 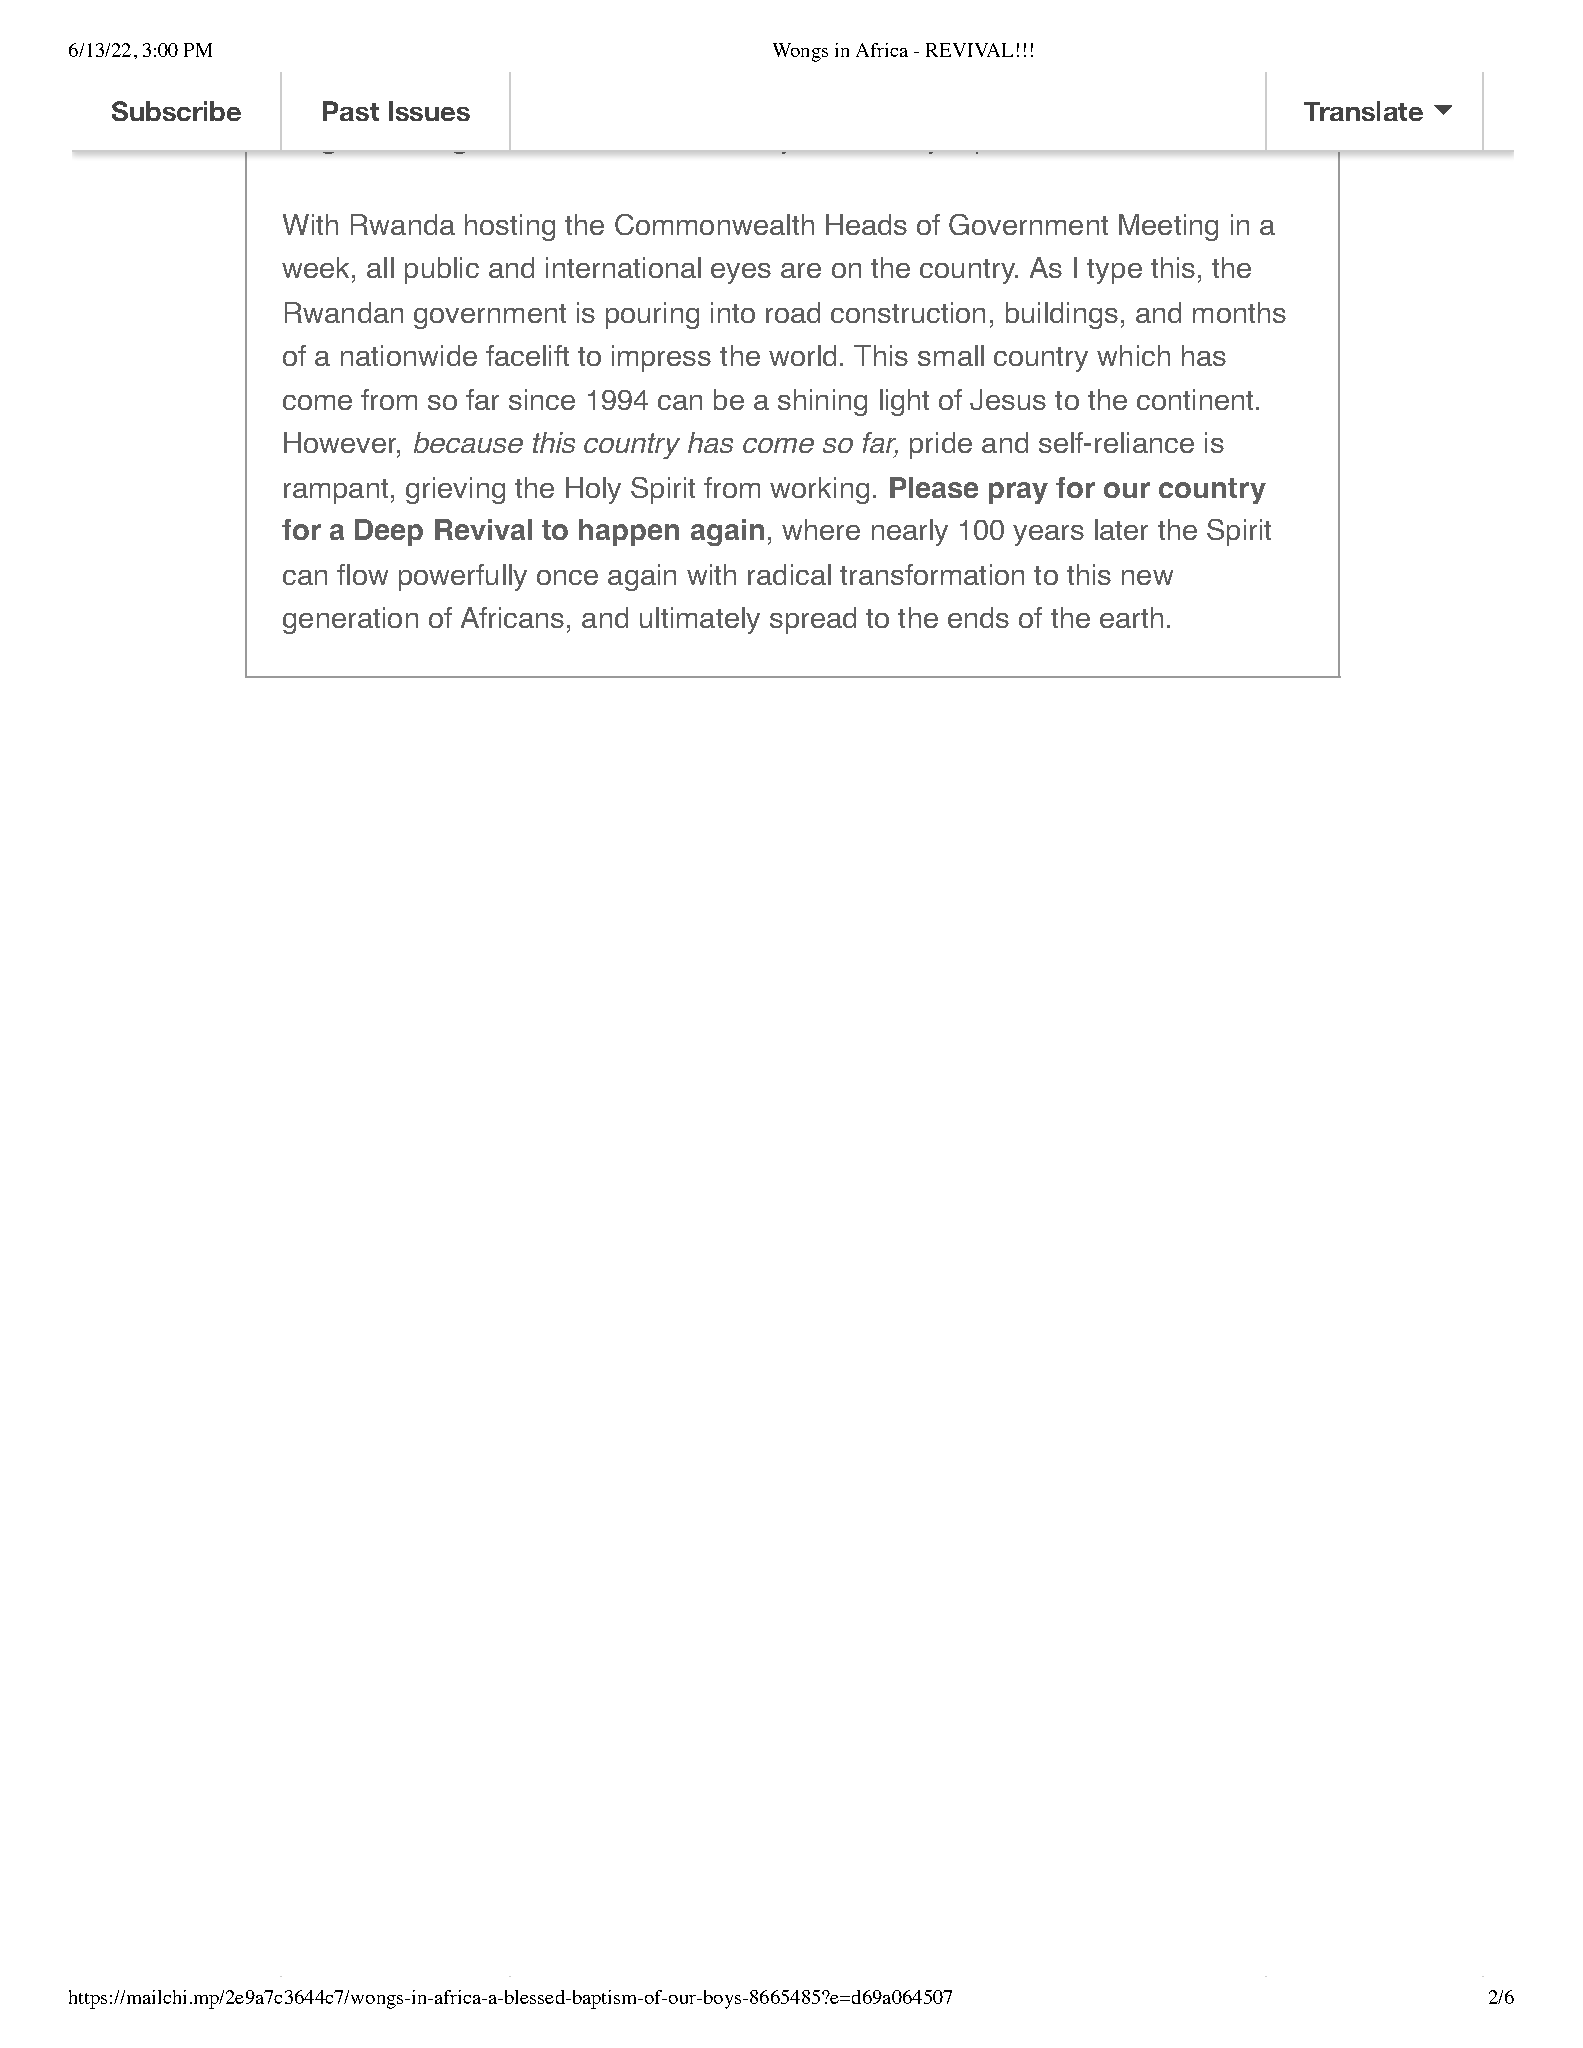 What do you see at coordinates (351, 111) in the page?
I see `Past` at bounding box center [351, 111].
